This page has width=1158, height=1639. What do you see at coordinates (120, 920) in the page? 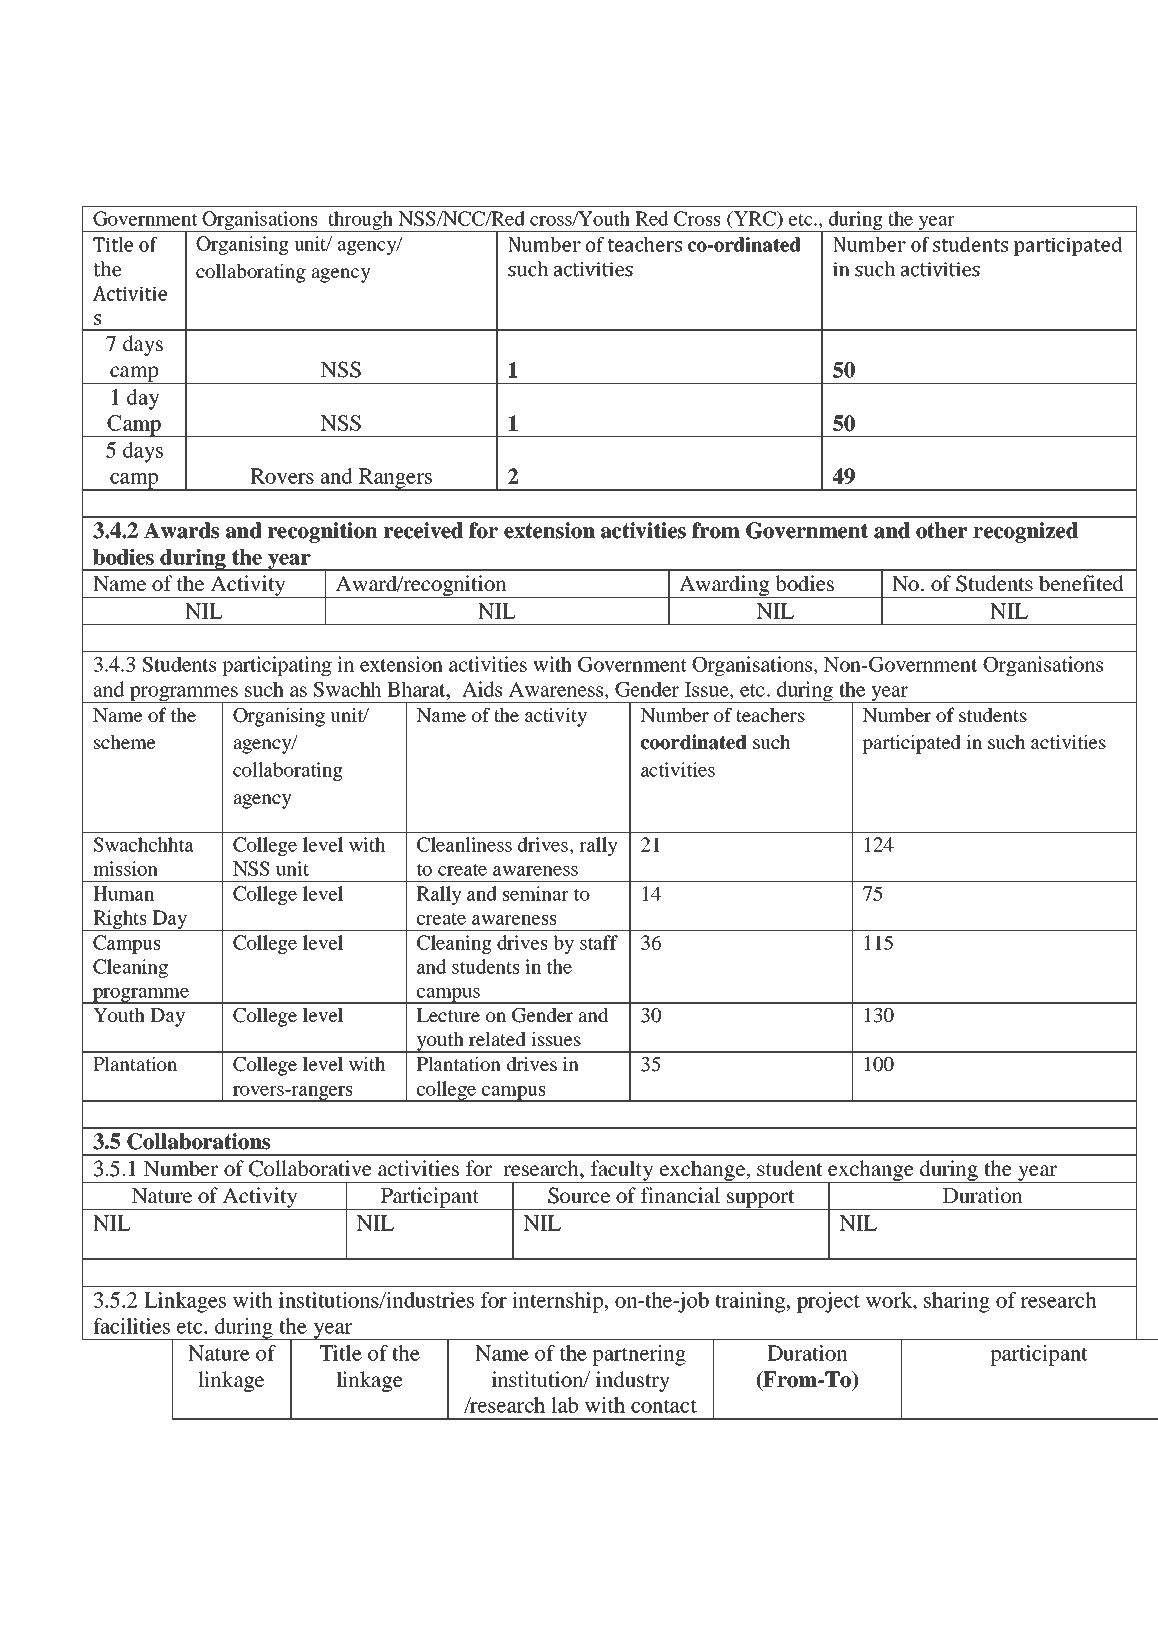
I see `Rights` at bounding box center [120, 920].
